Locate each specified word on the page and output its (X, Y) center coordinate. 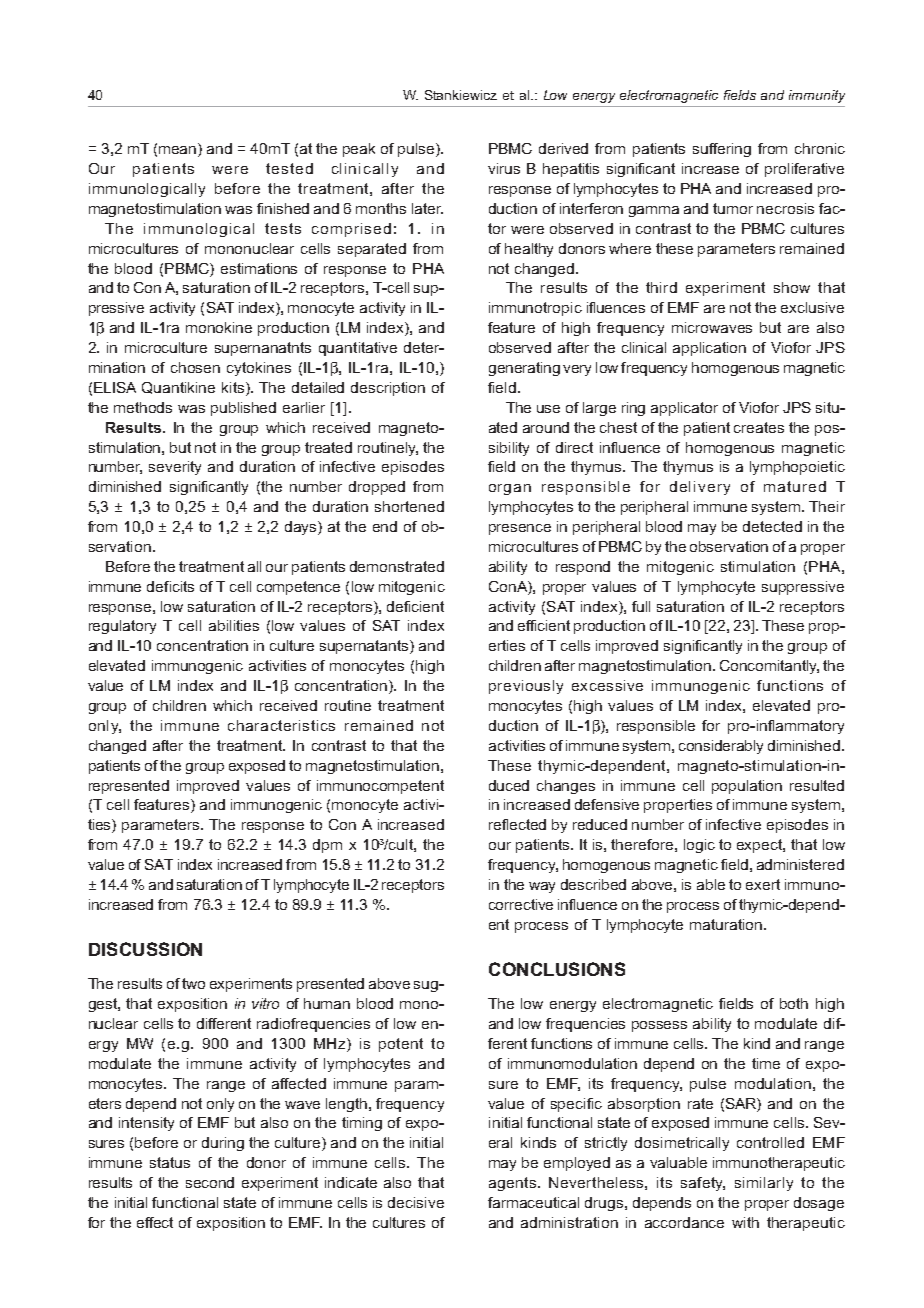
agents (514, 1184)
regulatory (122, 627)
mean (179, 151)
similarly (764, 1184)
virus (504, 168)
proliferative (804, 170)
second (210, 1182)
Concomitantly (769, 667)
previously (526, 687)
